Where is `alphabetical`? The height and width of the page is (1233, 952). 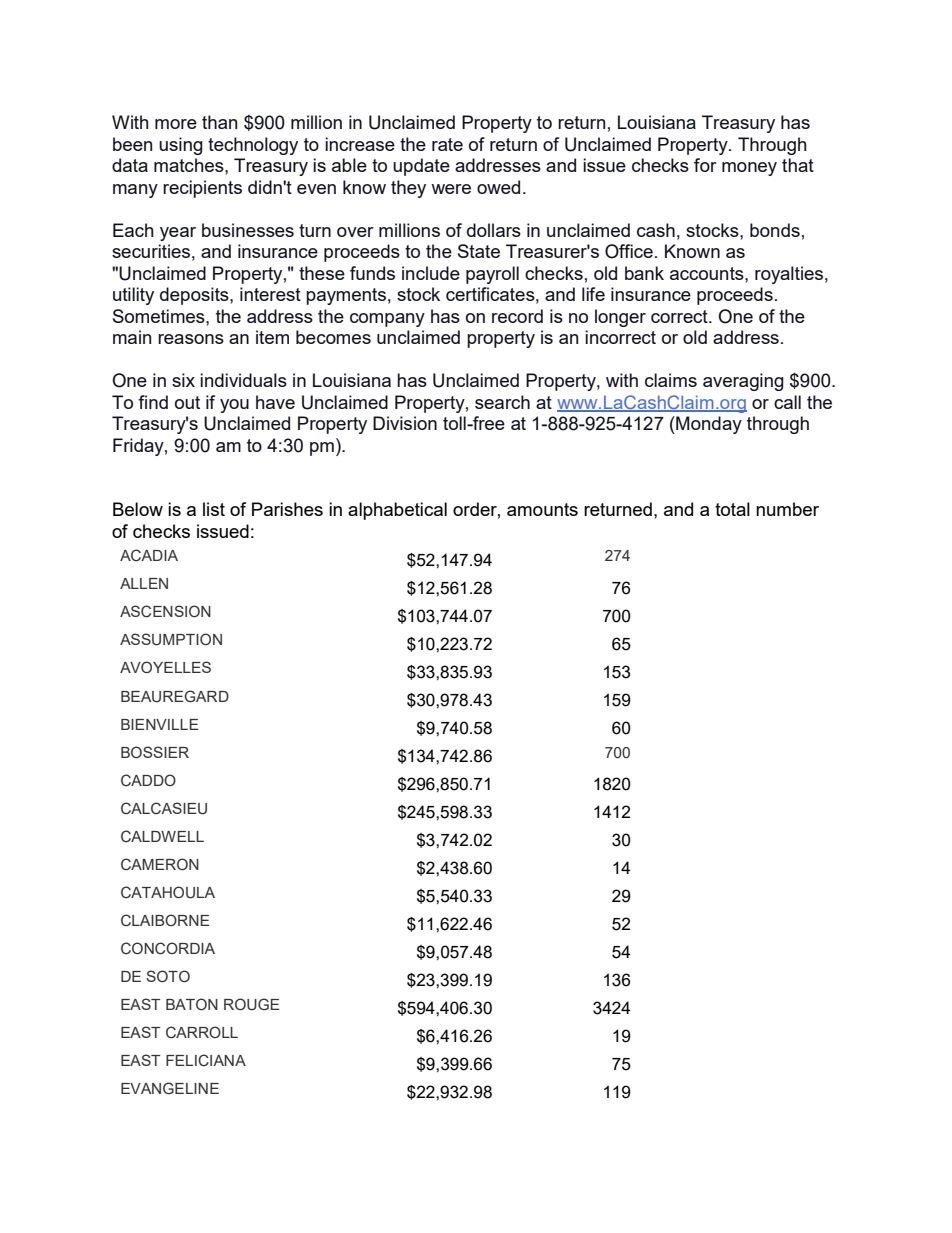
alphabetical is located at coordinates (397, 511).
